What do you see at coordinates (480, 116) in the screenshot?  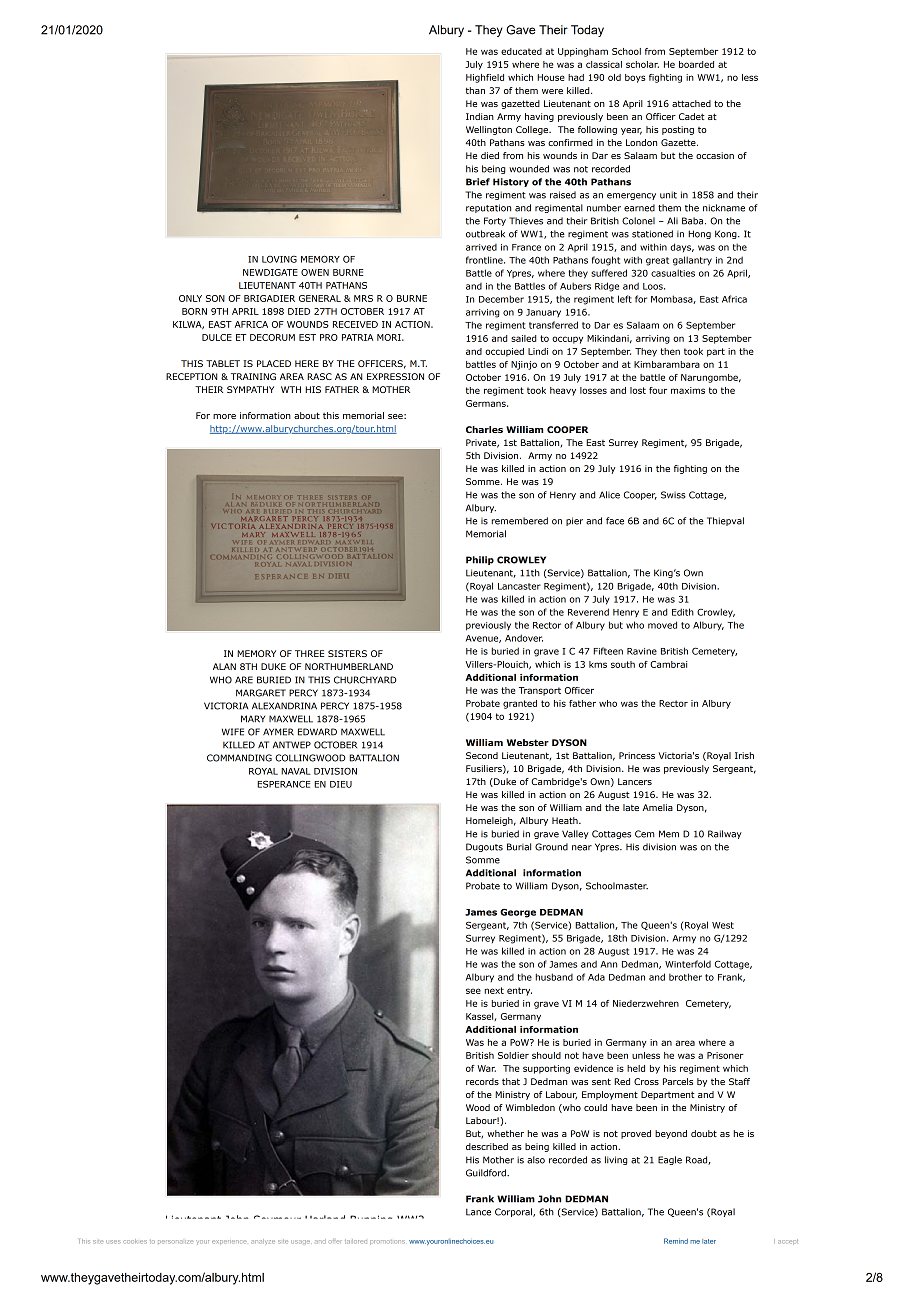 I see `Indian` at bounding box center [480, 116].
